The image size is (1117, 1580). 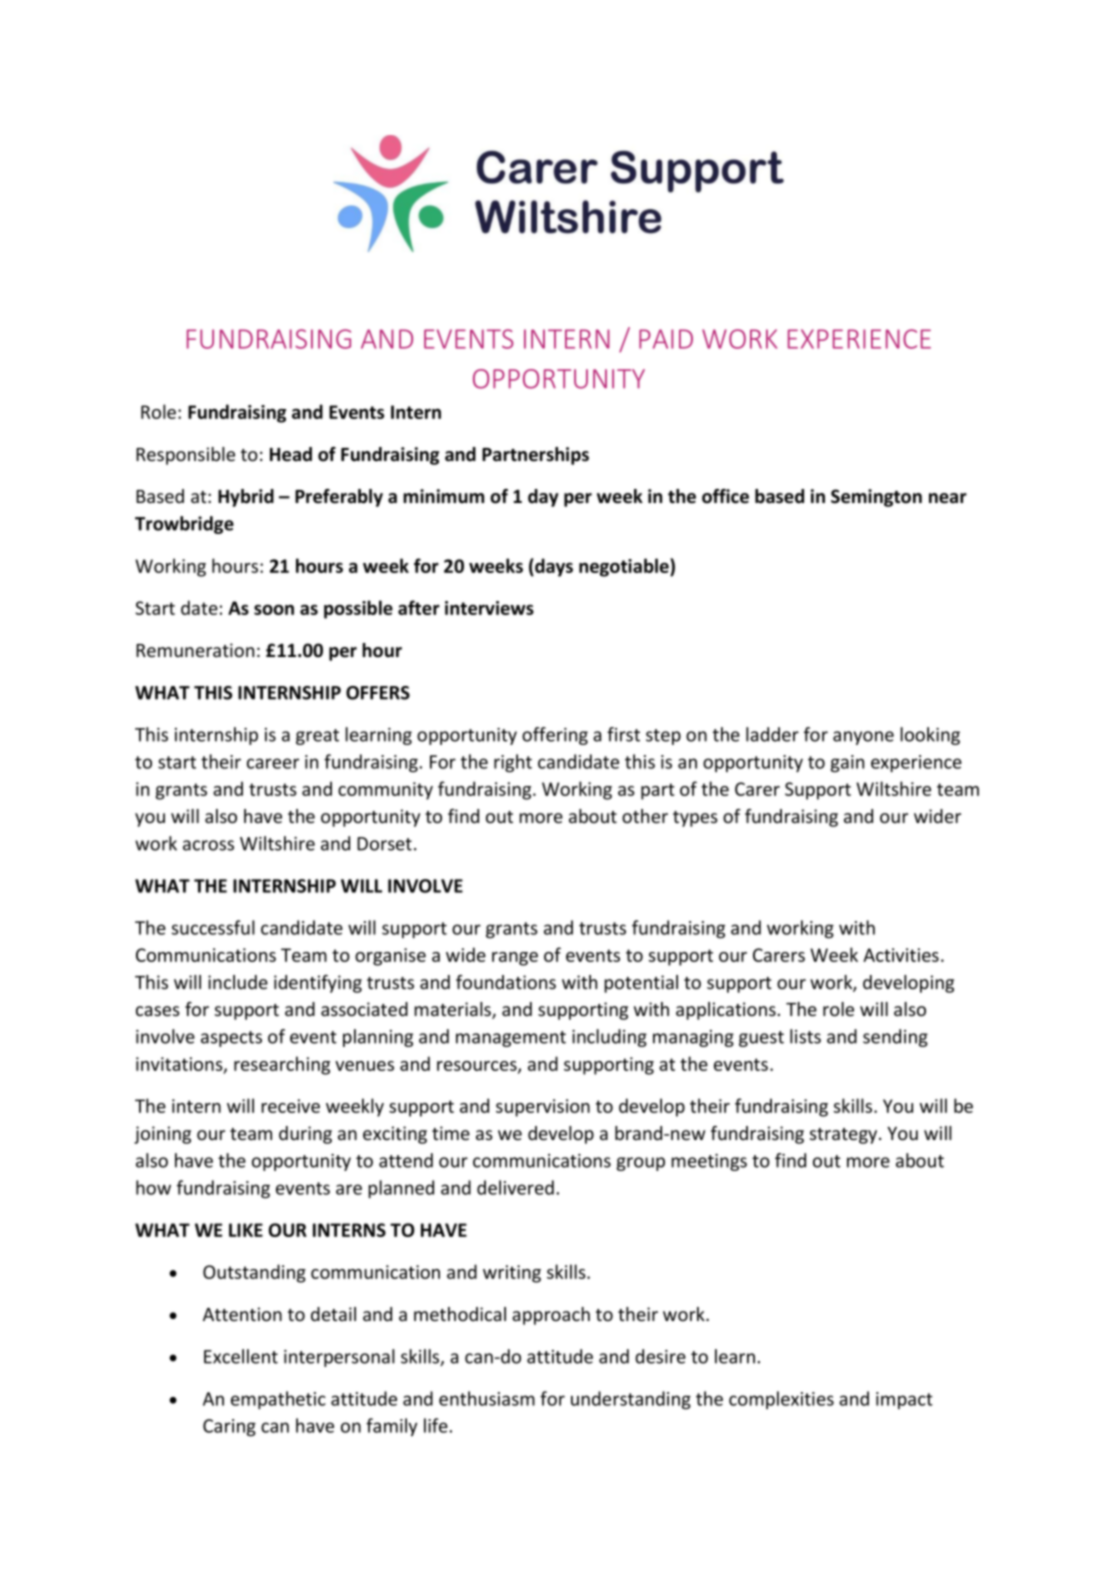 I want to click on range, so click(x=515, y=959).
